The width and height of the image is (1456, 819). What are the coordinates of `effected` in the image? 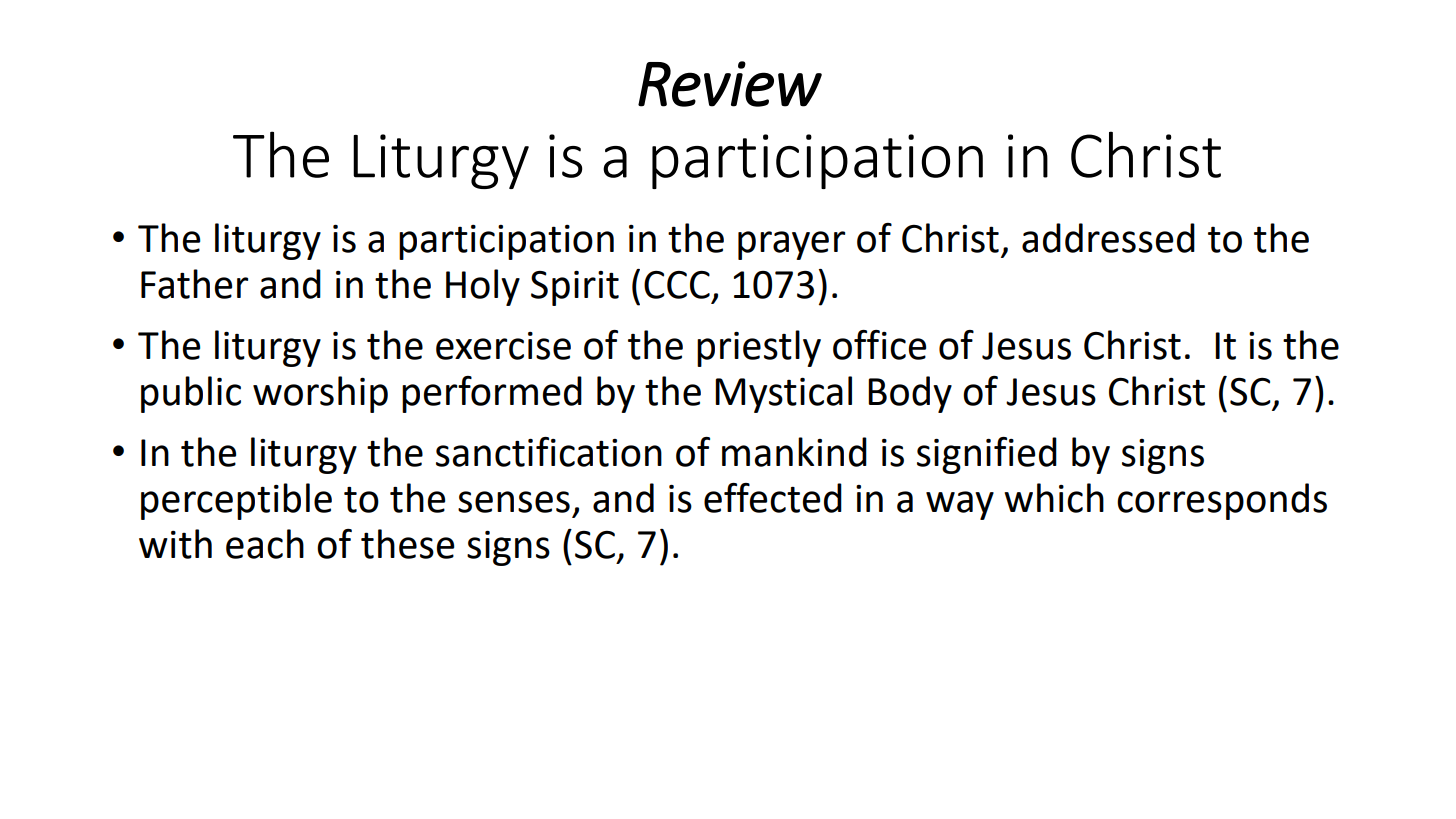 It's located at (773, 498).
